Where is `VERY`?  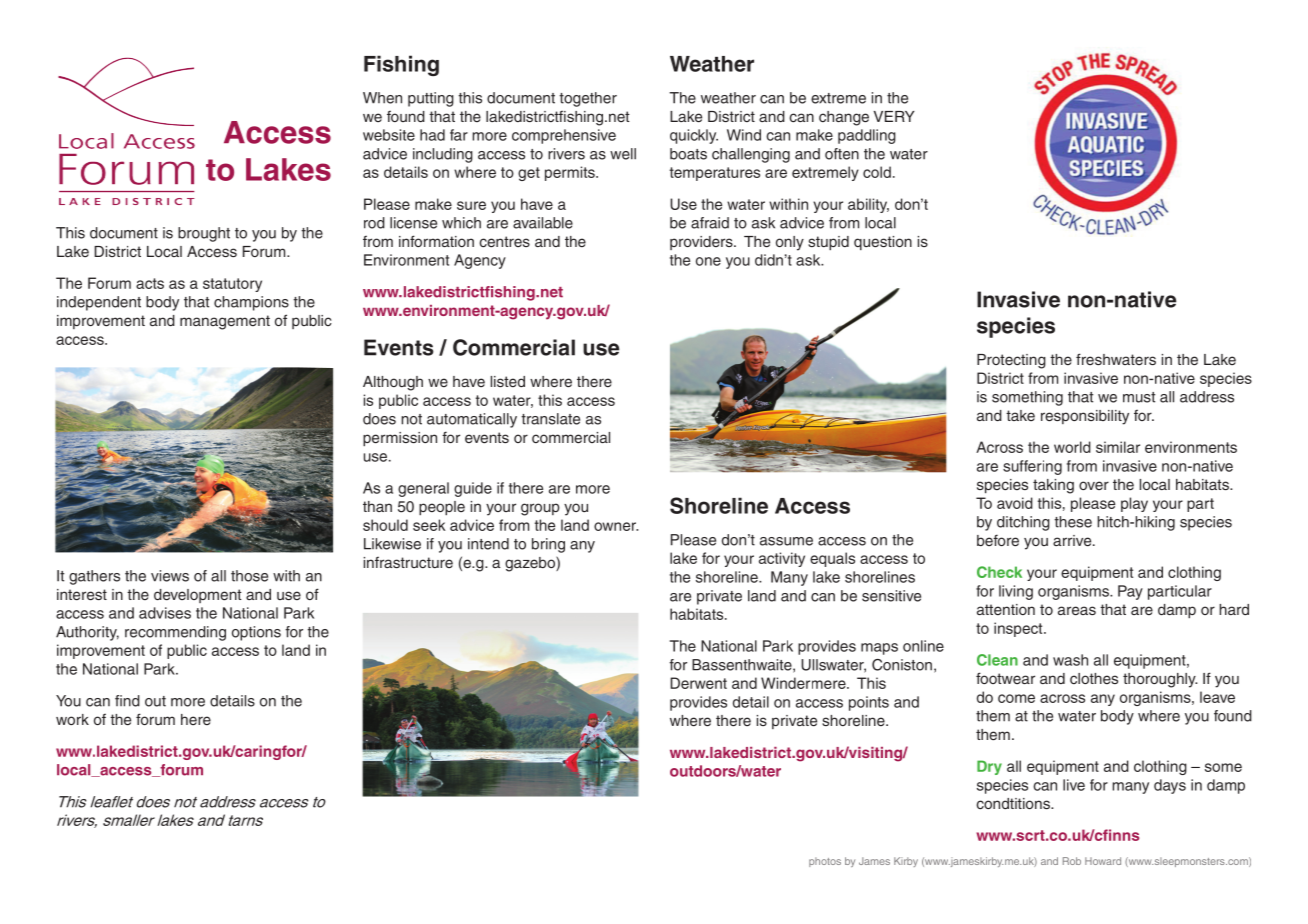 VERY is located at coordinates (894, 116).
